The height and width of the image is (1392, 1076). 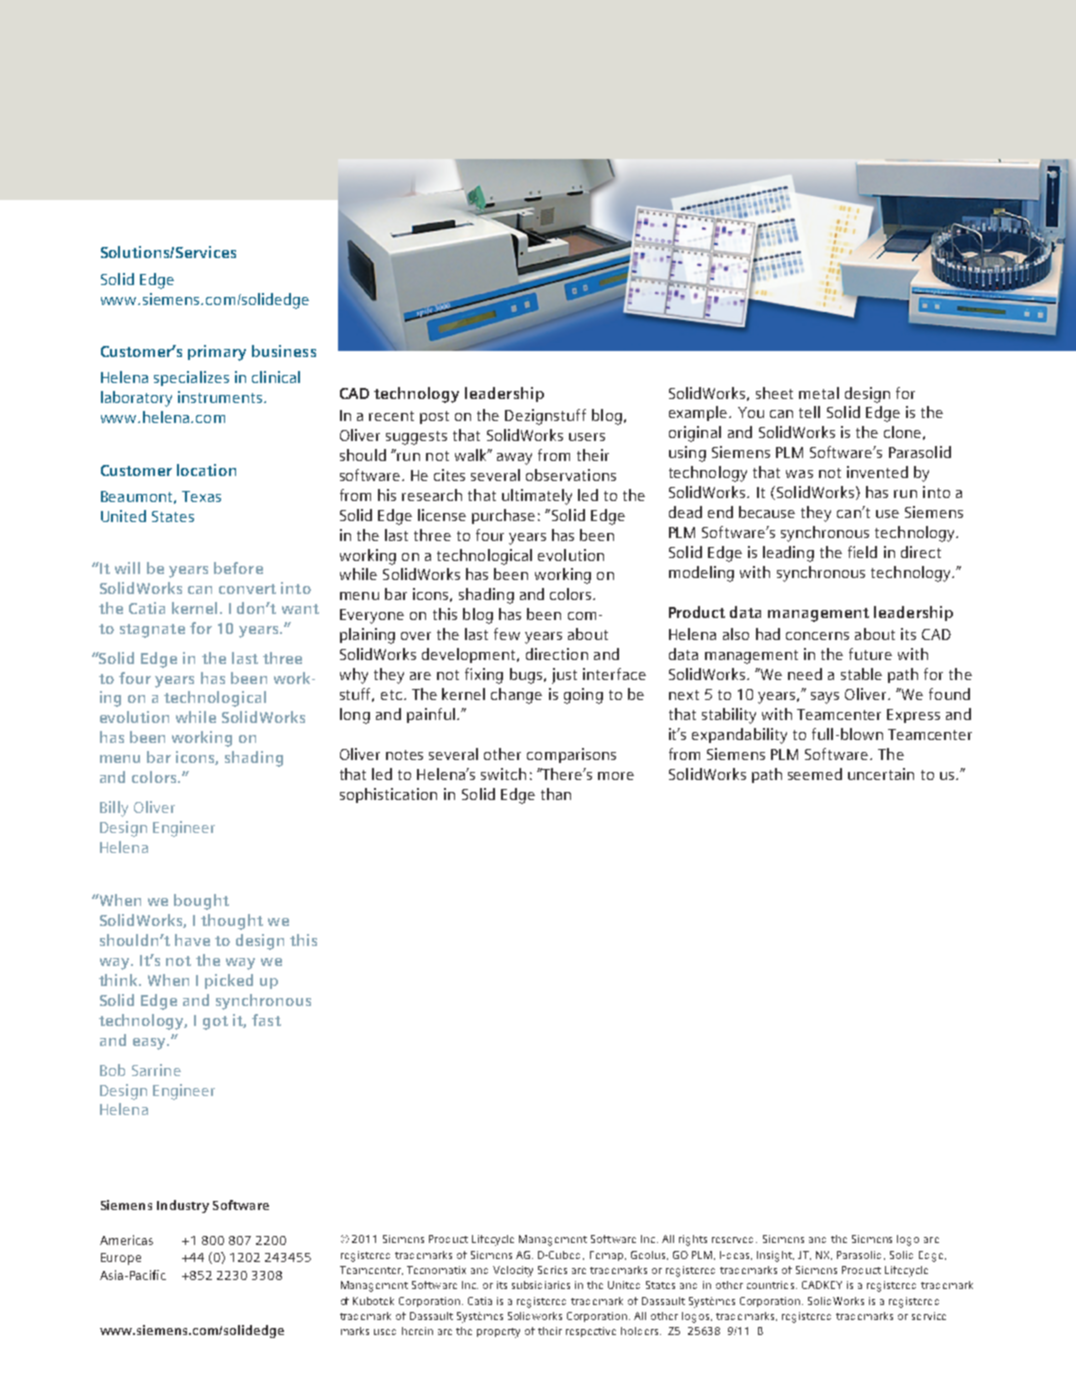 I want to click on subsidiaries, so click(x=541, y=1285).
